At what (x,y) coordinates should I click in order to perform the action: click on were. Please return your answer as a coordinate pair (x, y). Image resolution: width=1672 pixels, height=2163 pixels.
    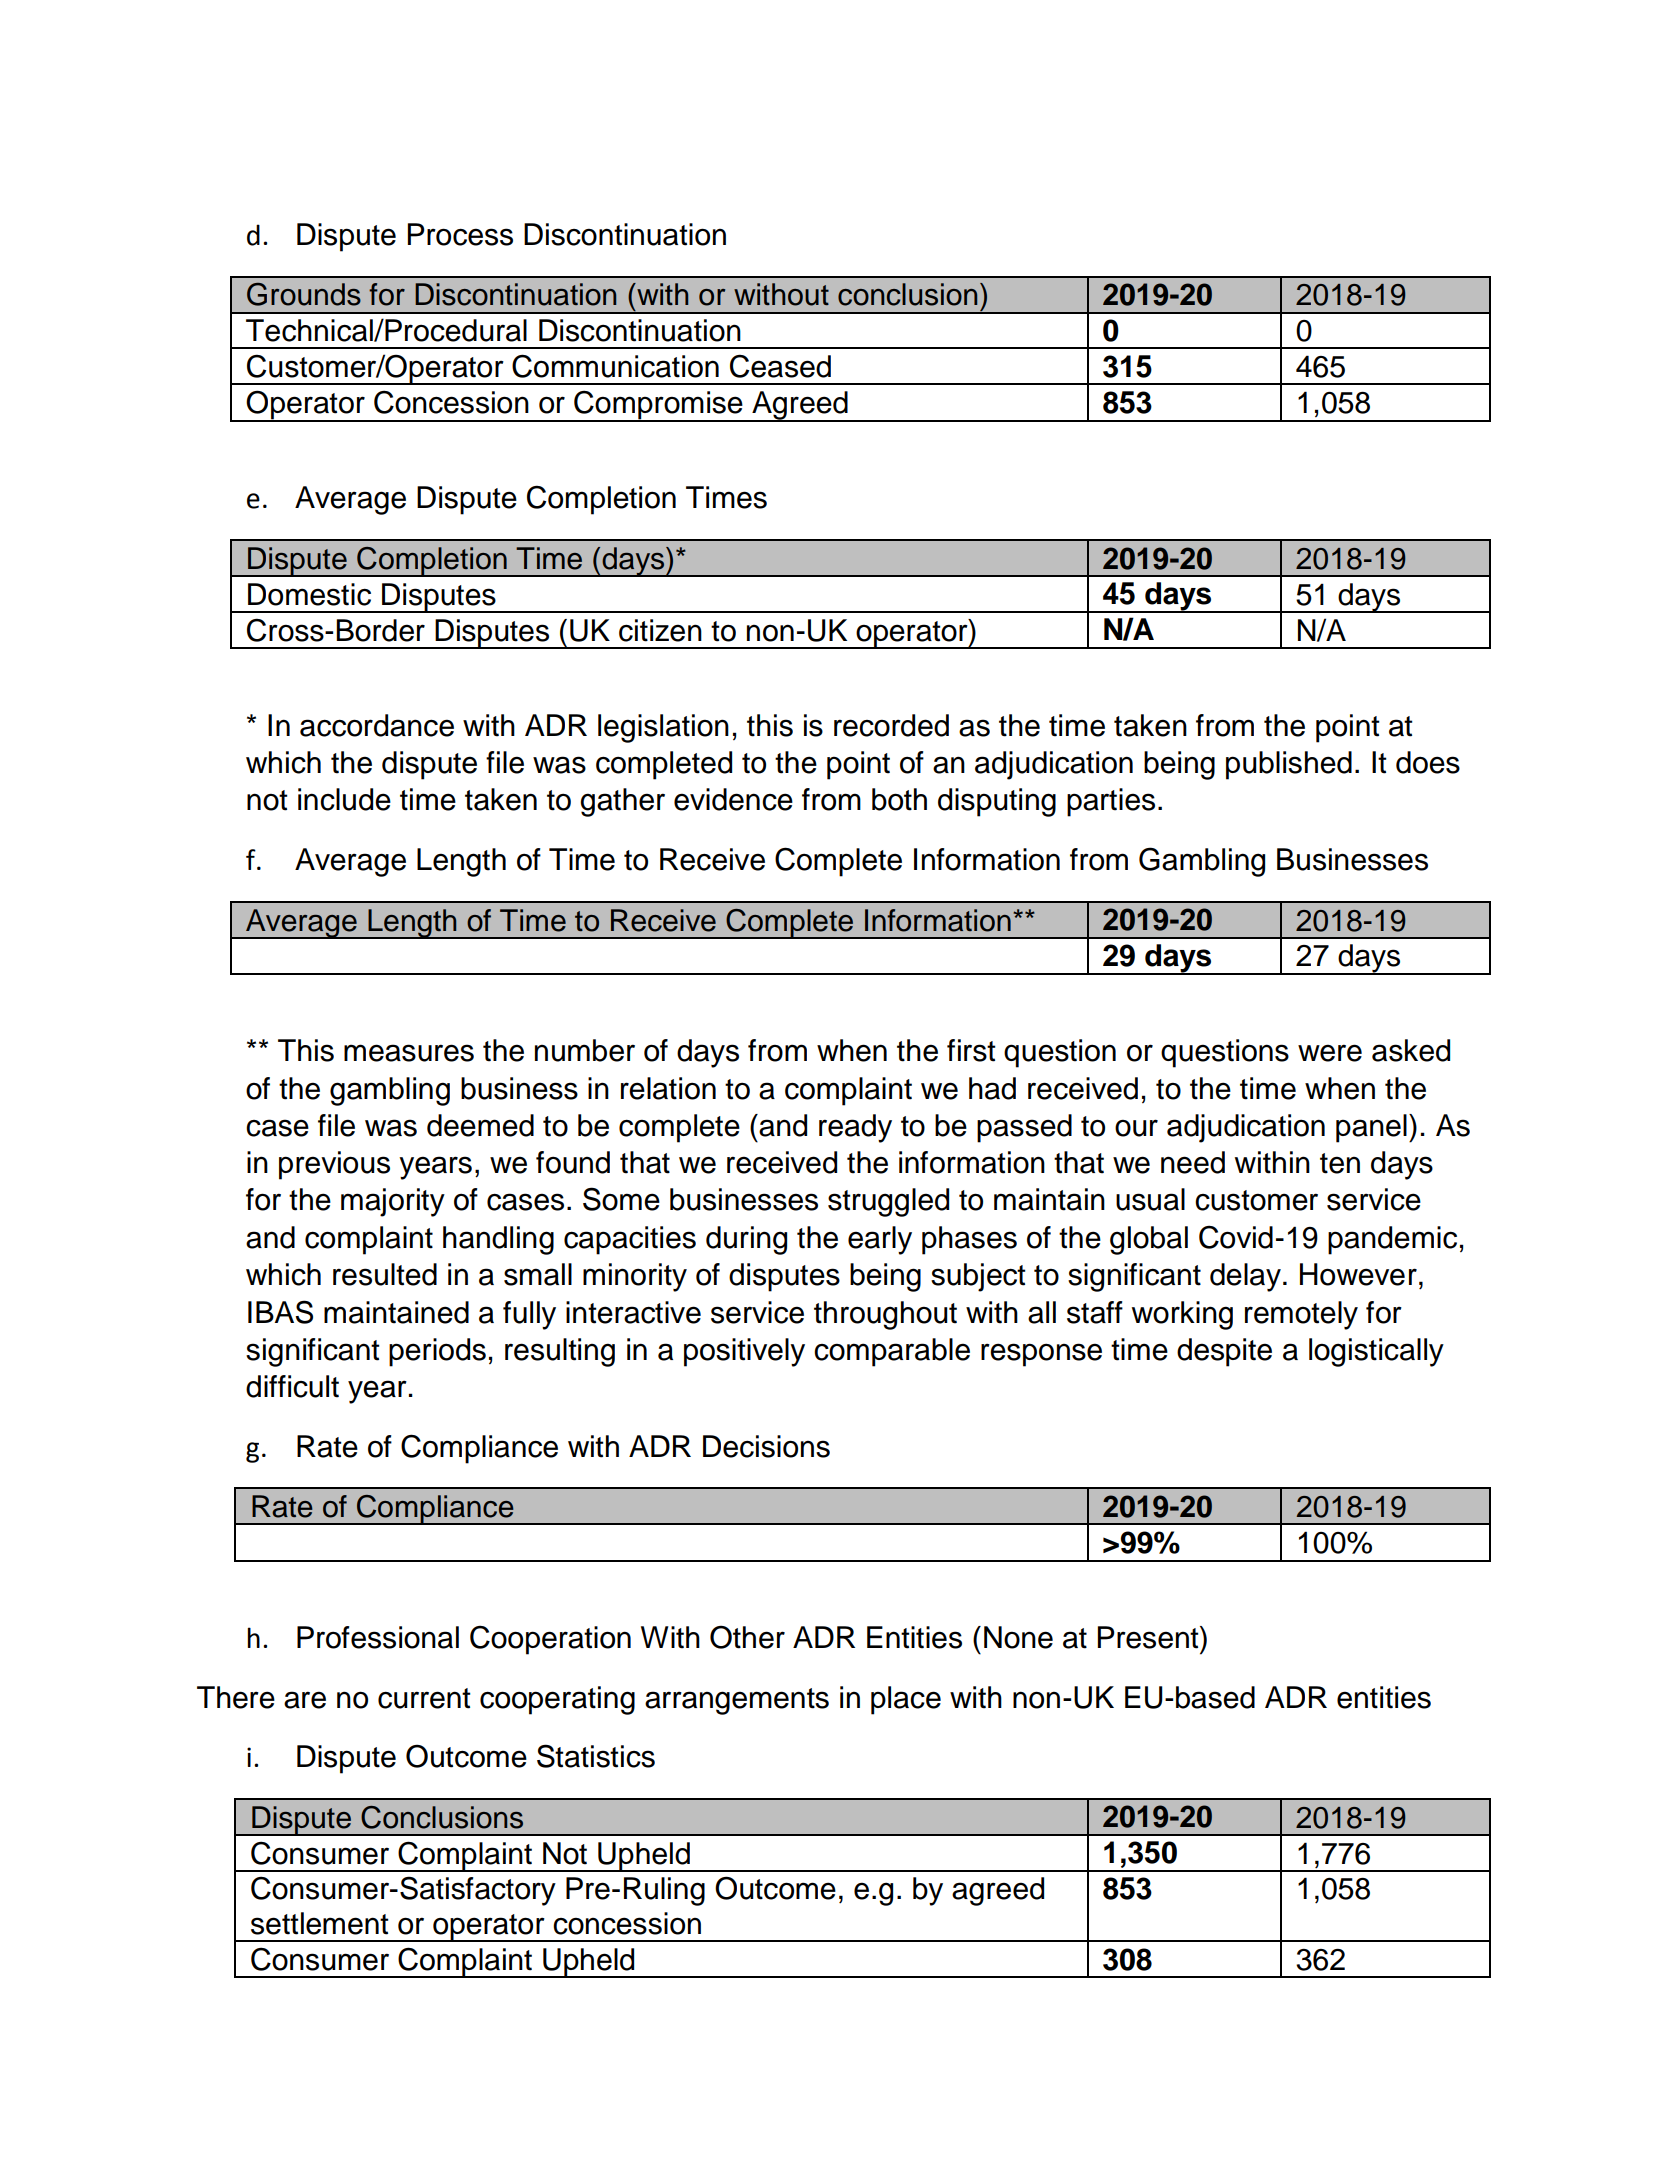
    Looking at the image, I should click on (1330, 1053).
